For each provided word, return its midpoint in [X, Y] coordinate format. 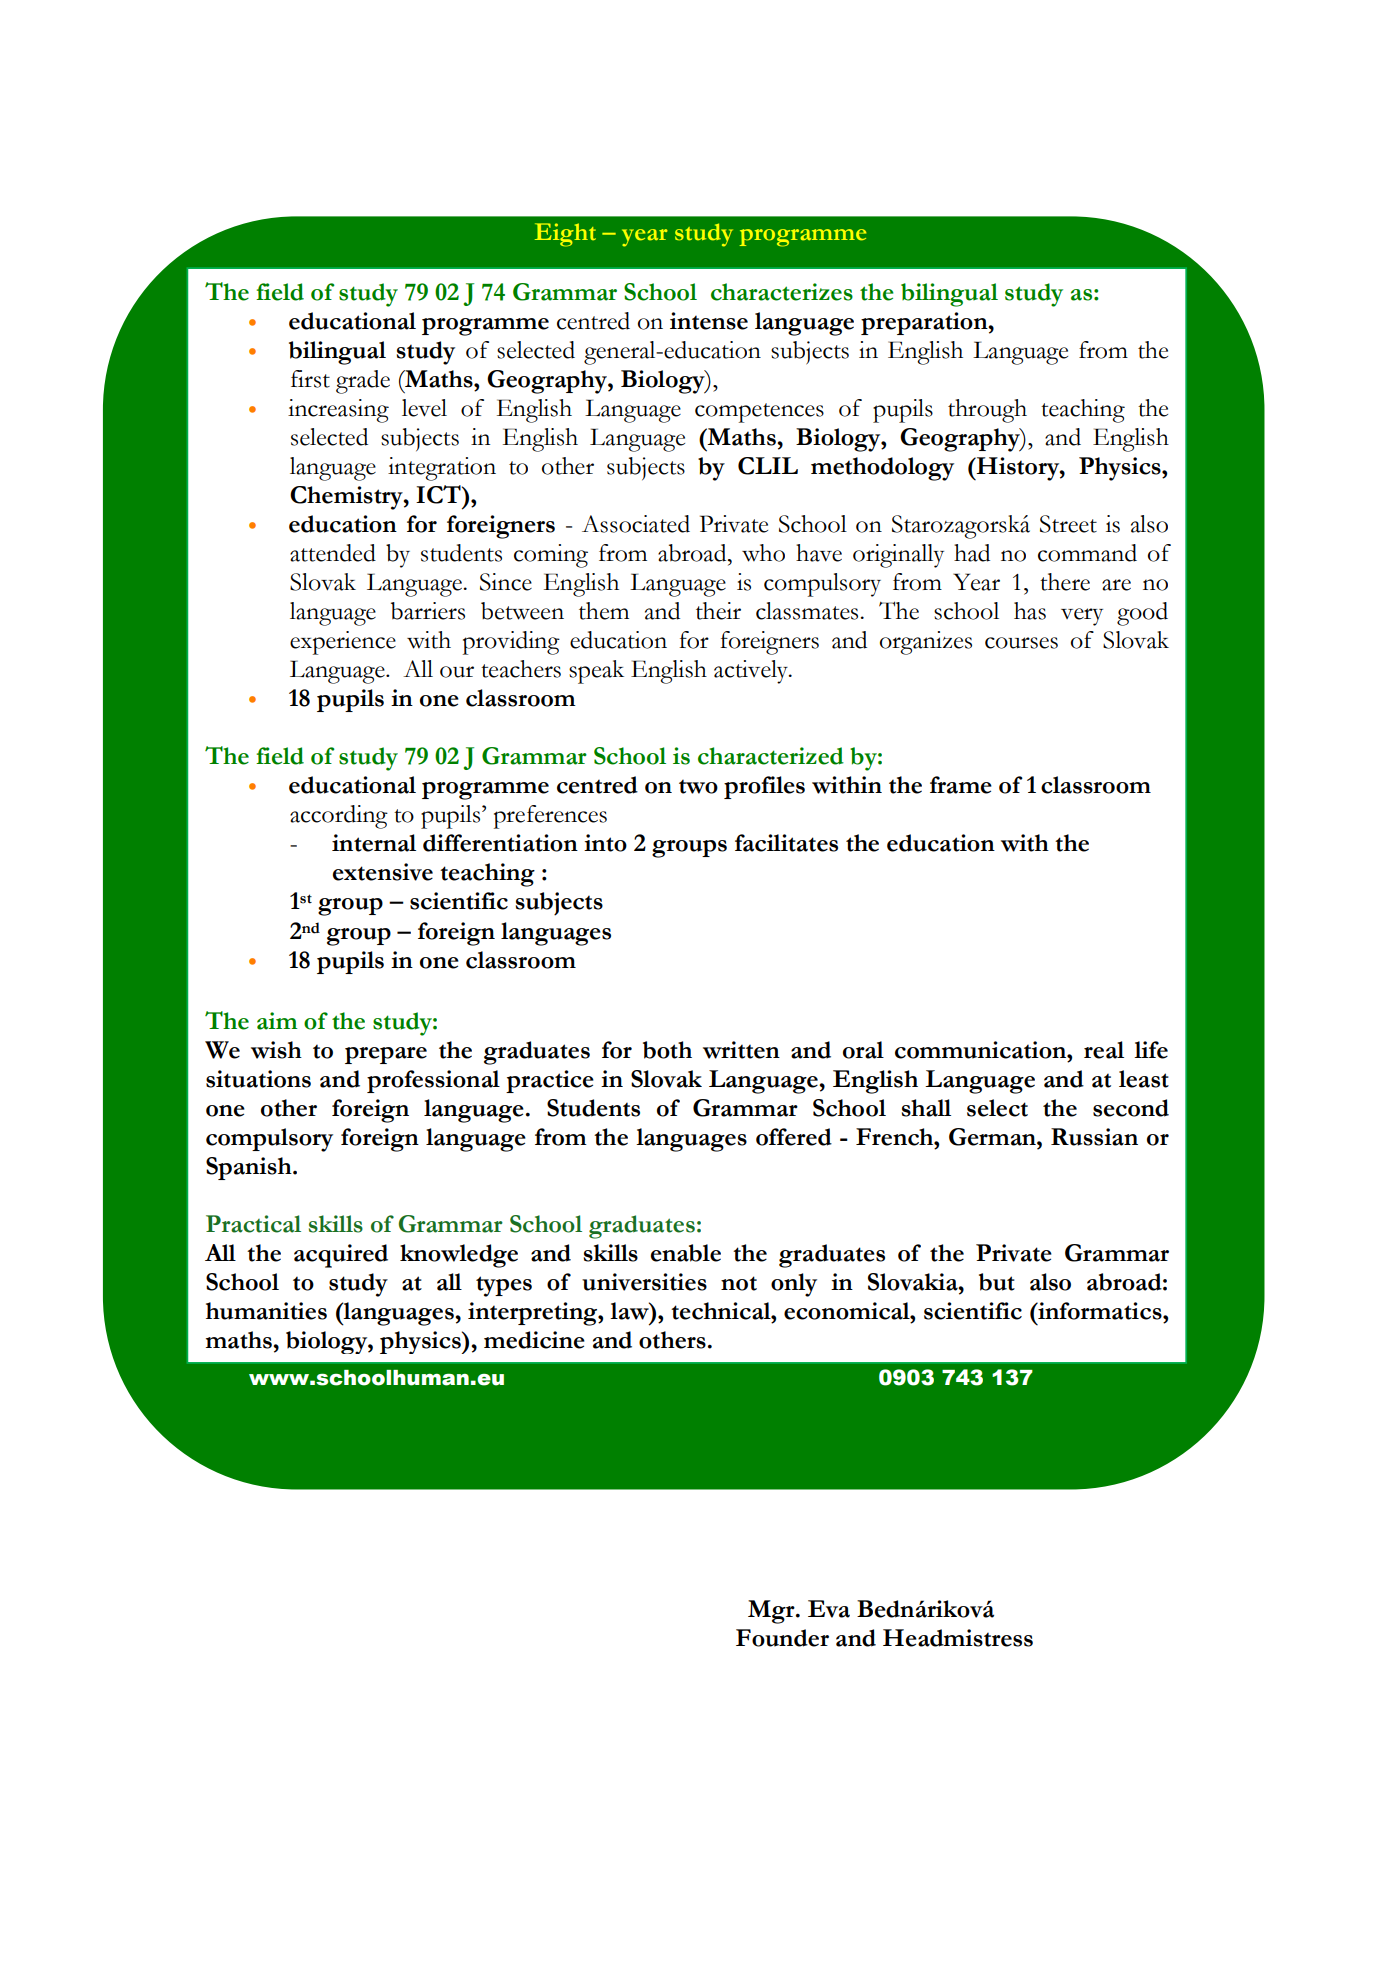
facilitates [786, 843]
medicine [534, 1340]
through [987, 411]
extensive [383, 872]
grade [363, 382]
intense [709, 321]
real [1104, 1050]
